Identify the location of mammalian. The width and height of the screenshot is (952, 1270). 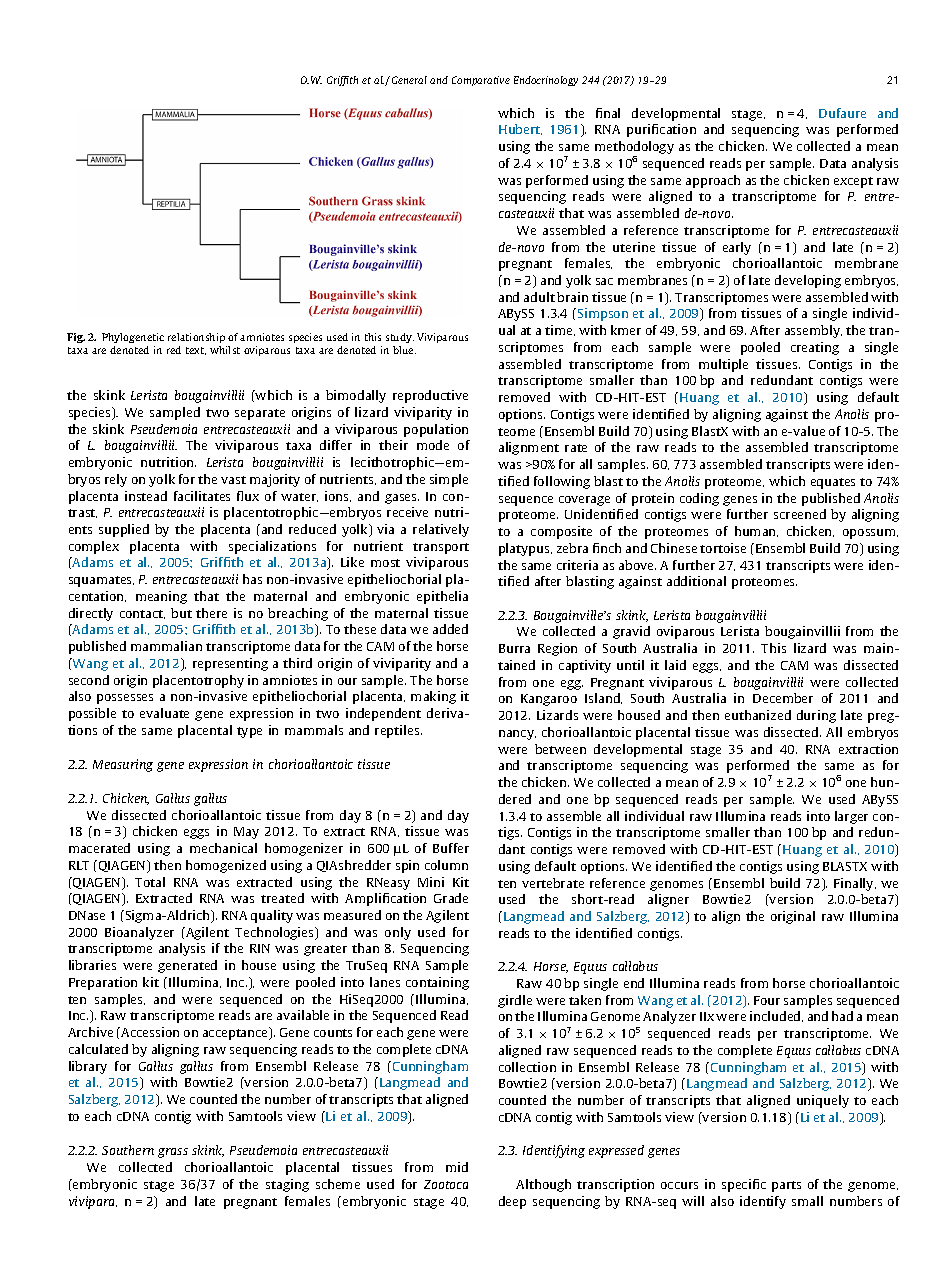
(166, 646).
